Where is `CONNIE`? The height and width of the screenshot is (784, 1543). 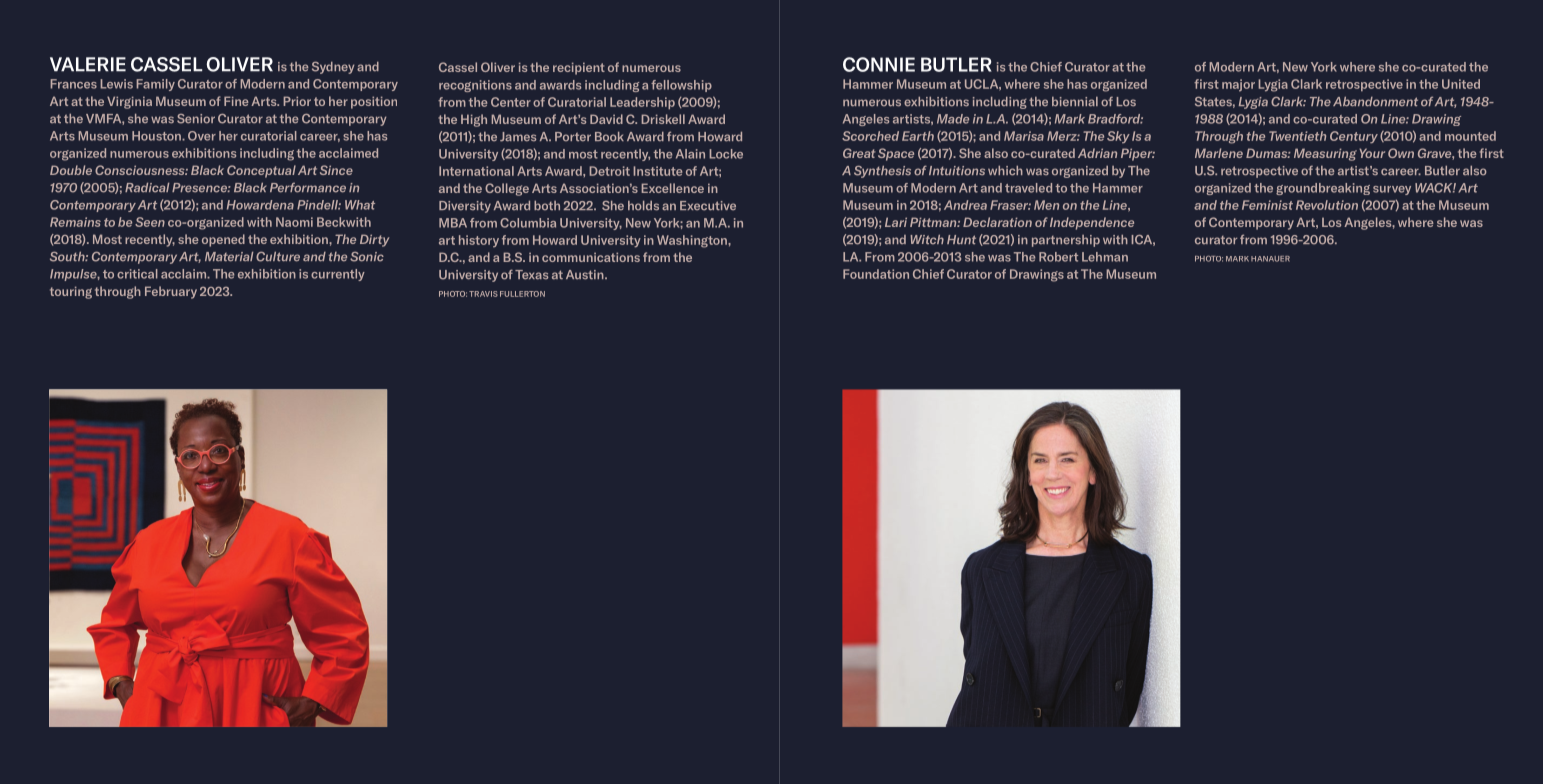
CONNIE is located at coordinates (879, 64).
